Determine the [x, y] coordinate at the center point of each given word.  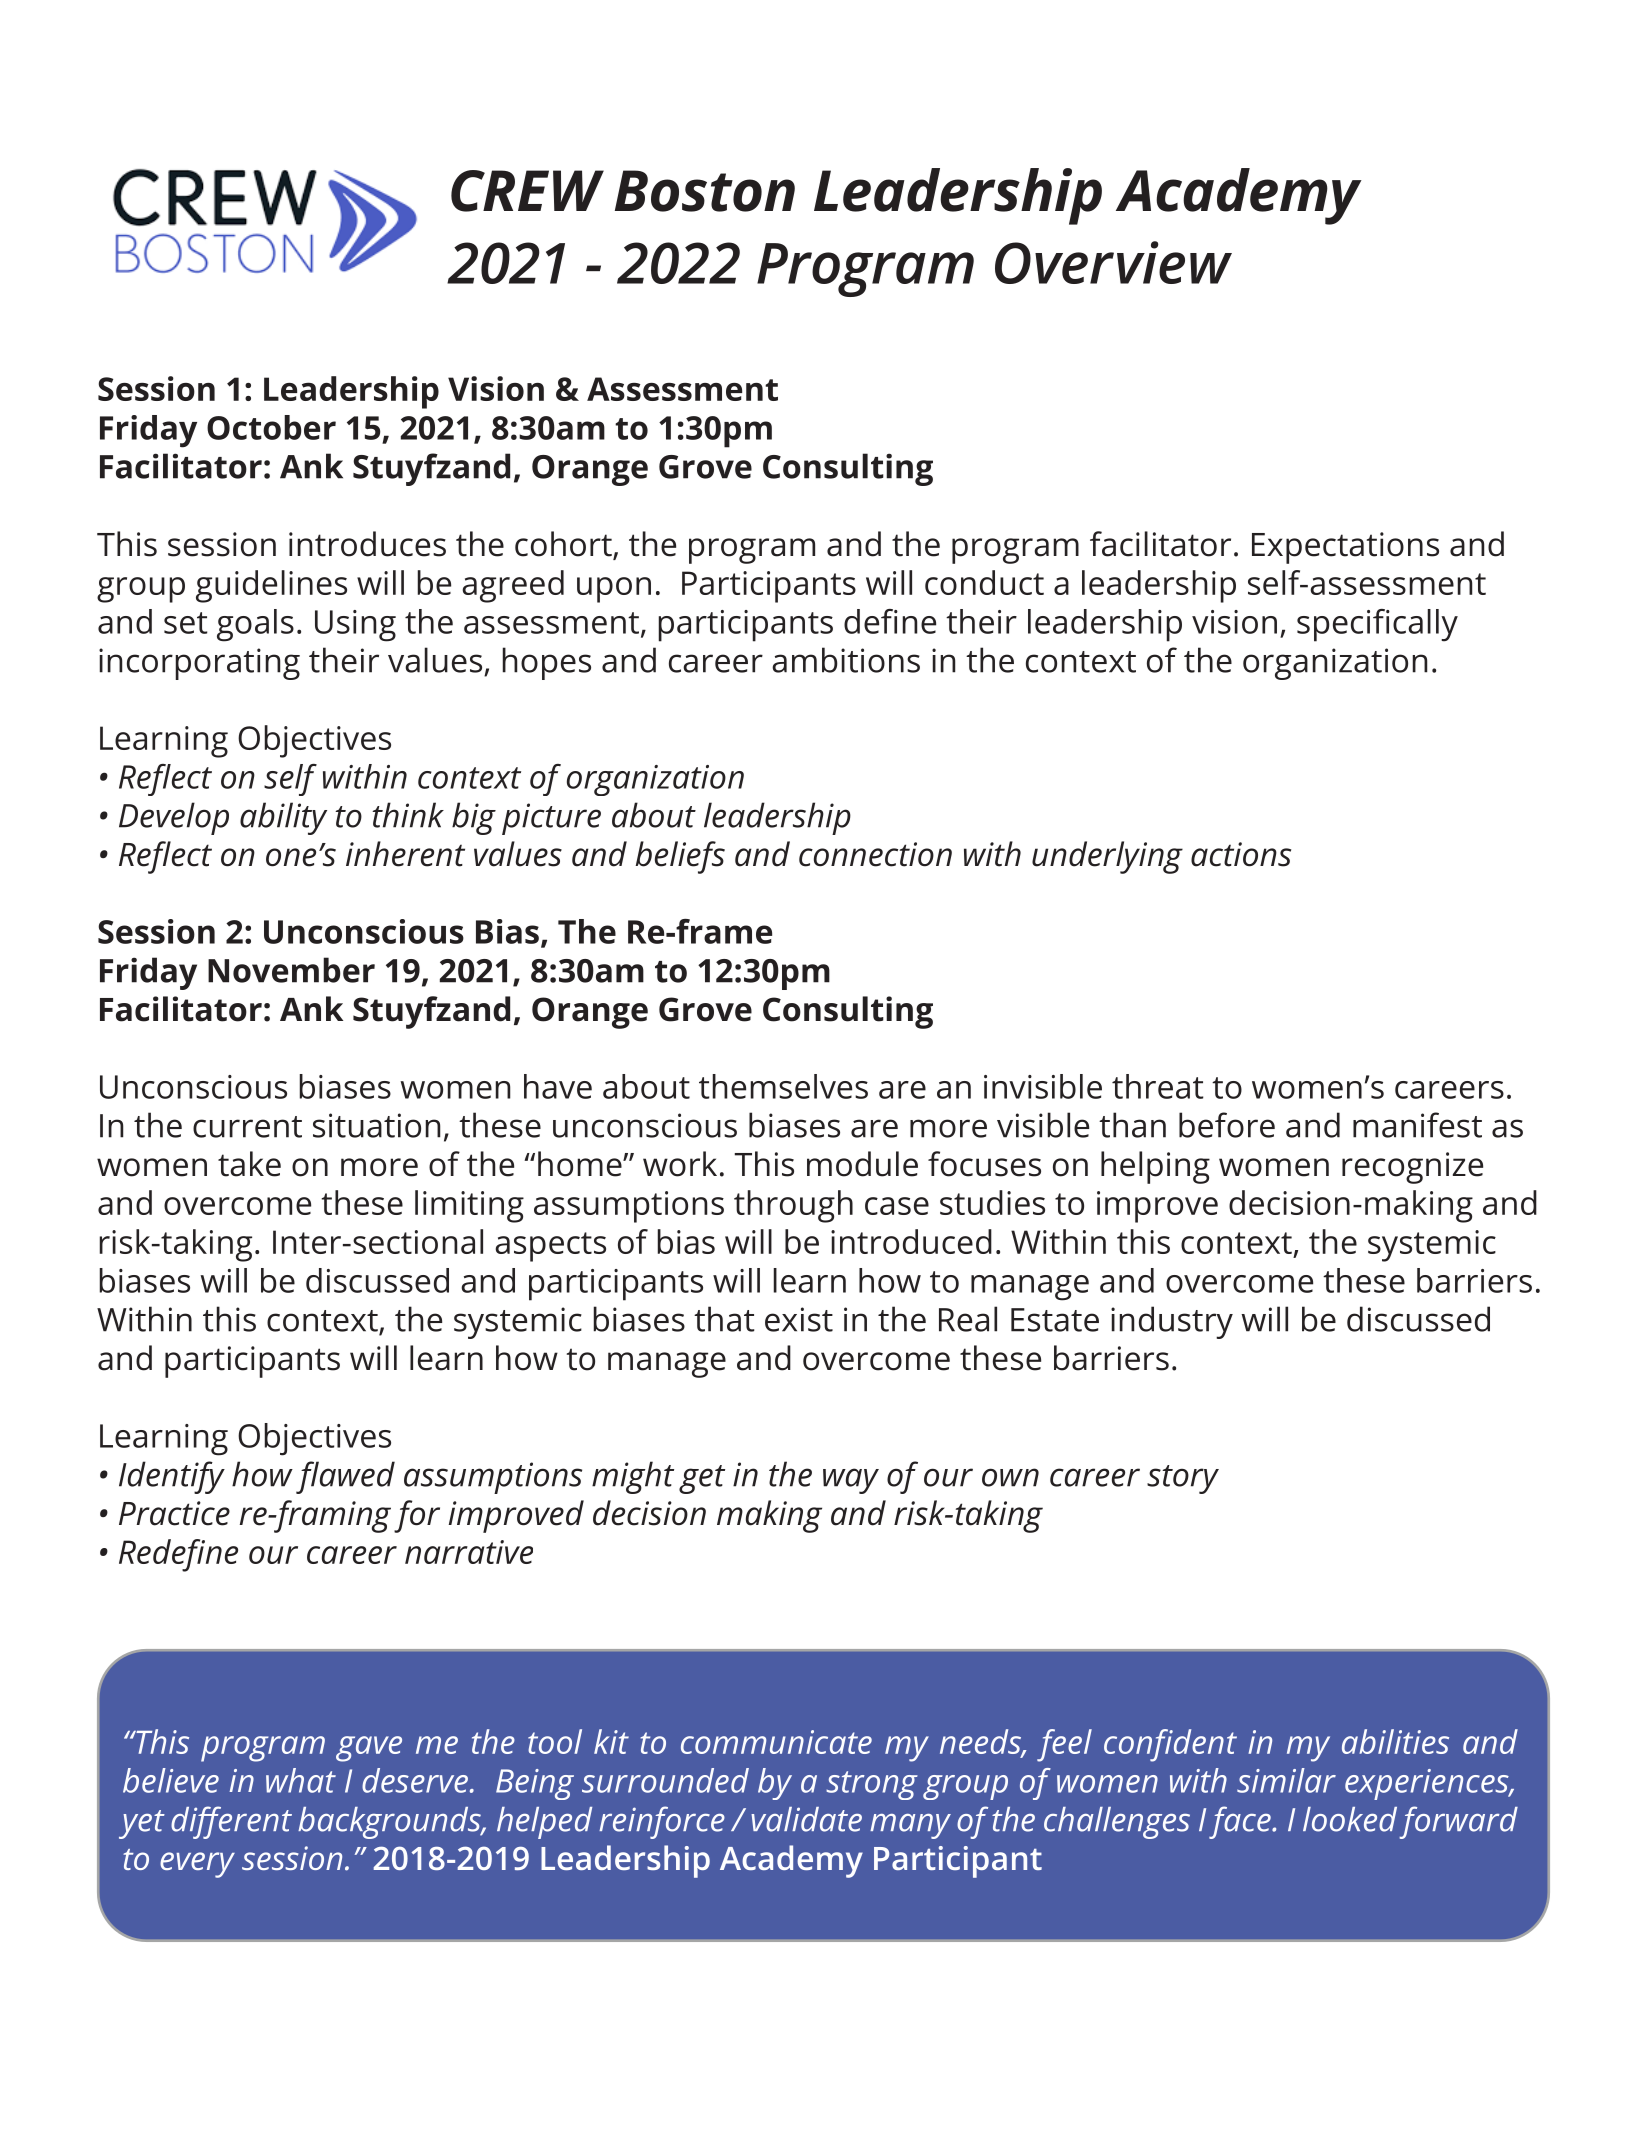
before [1227, 1125]
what [301, 1780]
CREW [527, 191]
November [291, 970]
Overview [1113, 262]
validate [806, 1819]
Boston [705, 191]
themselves [783, 1086]
